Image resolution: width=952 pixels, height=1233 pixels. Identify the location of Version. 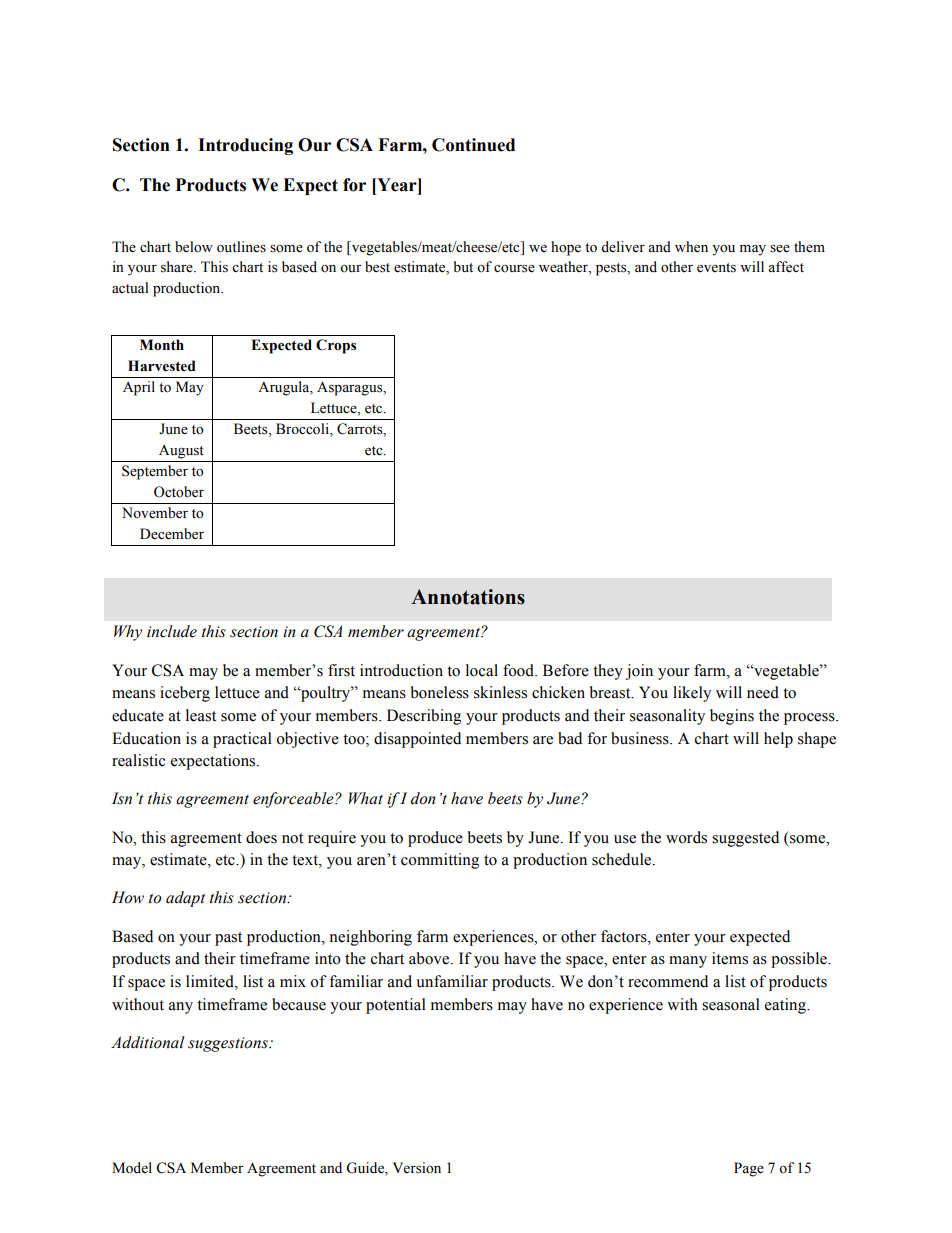
(417, 1168).
